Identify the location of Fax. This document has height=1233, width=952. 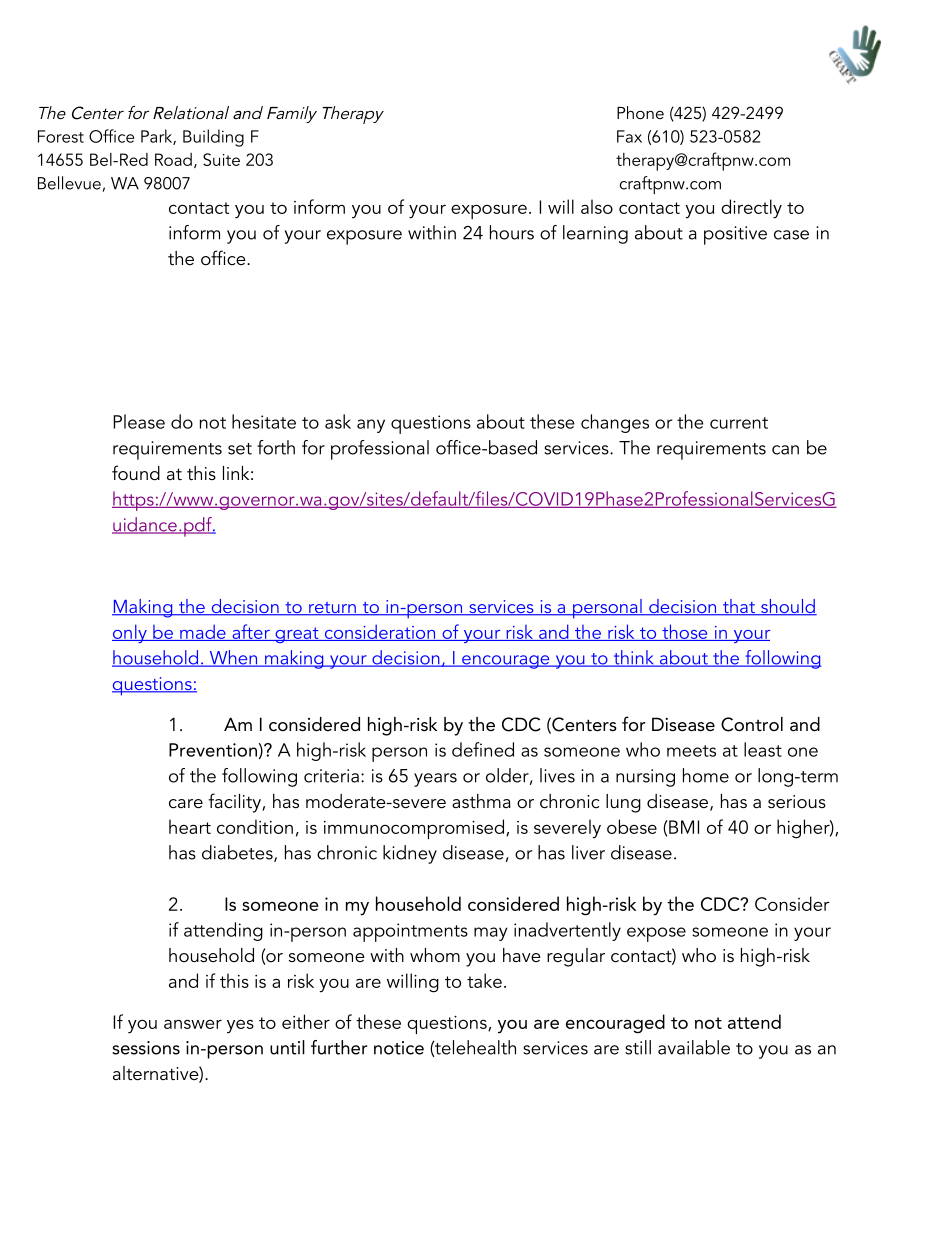
(629, 136).
